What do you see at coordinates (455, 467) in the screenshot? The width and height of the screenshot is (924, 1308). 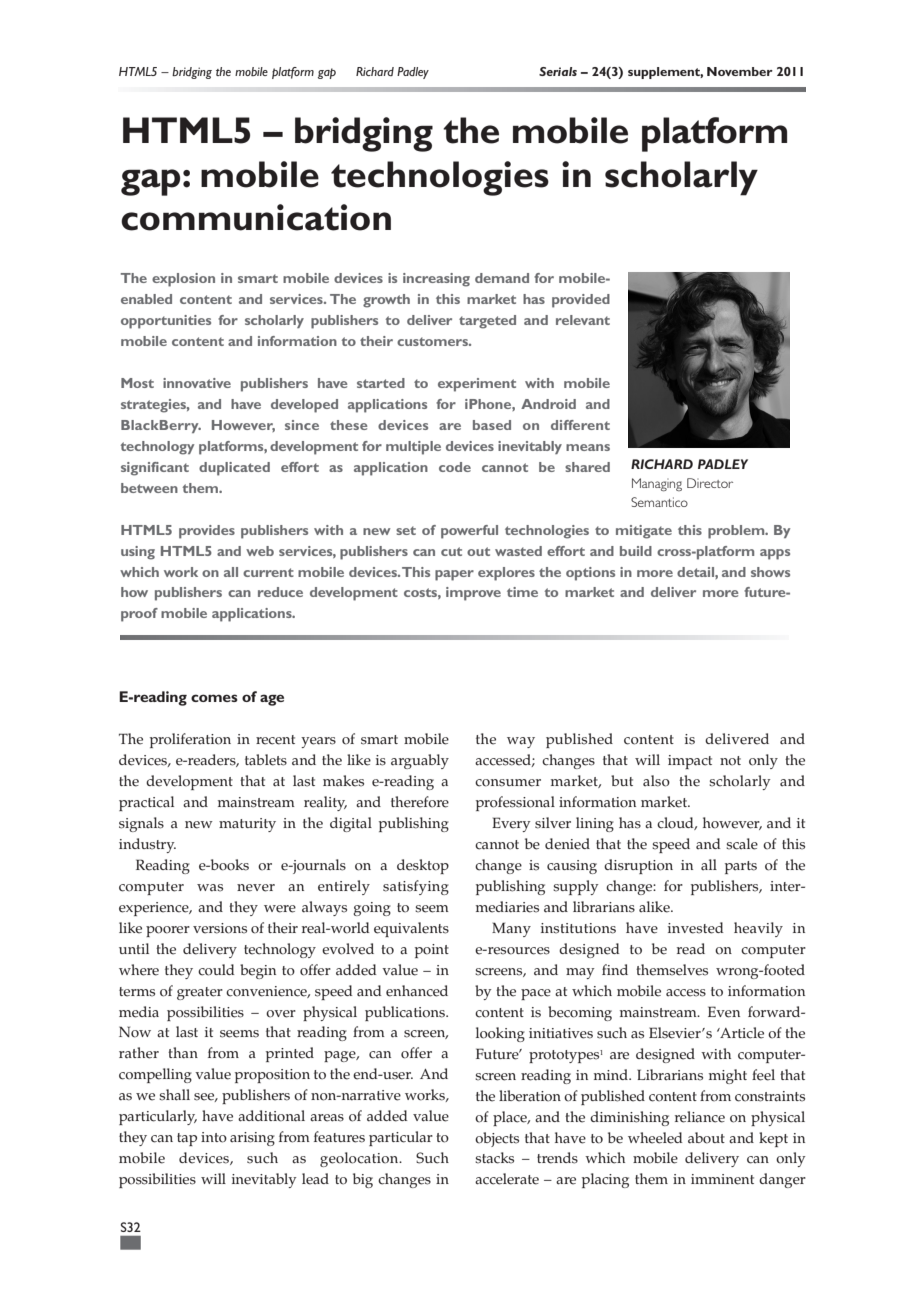 I see `code` at bounding box center [455, 467].
